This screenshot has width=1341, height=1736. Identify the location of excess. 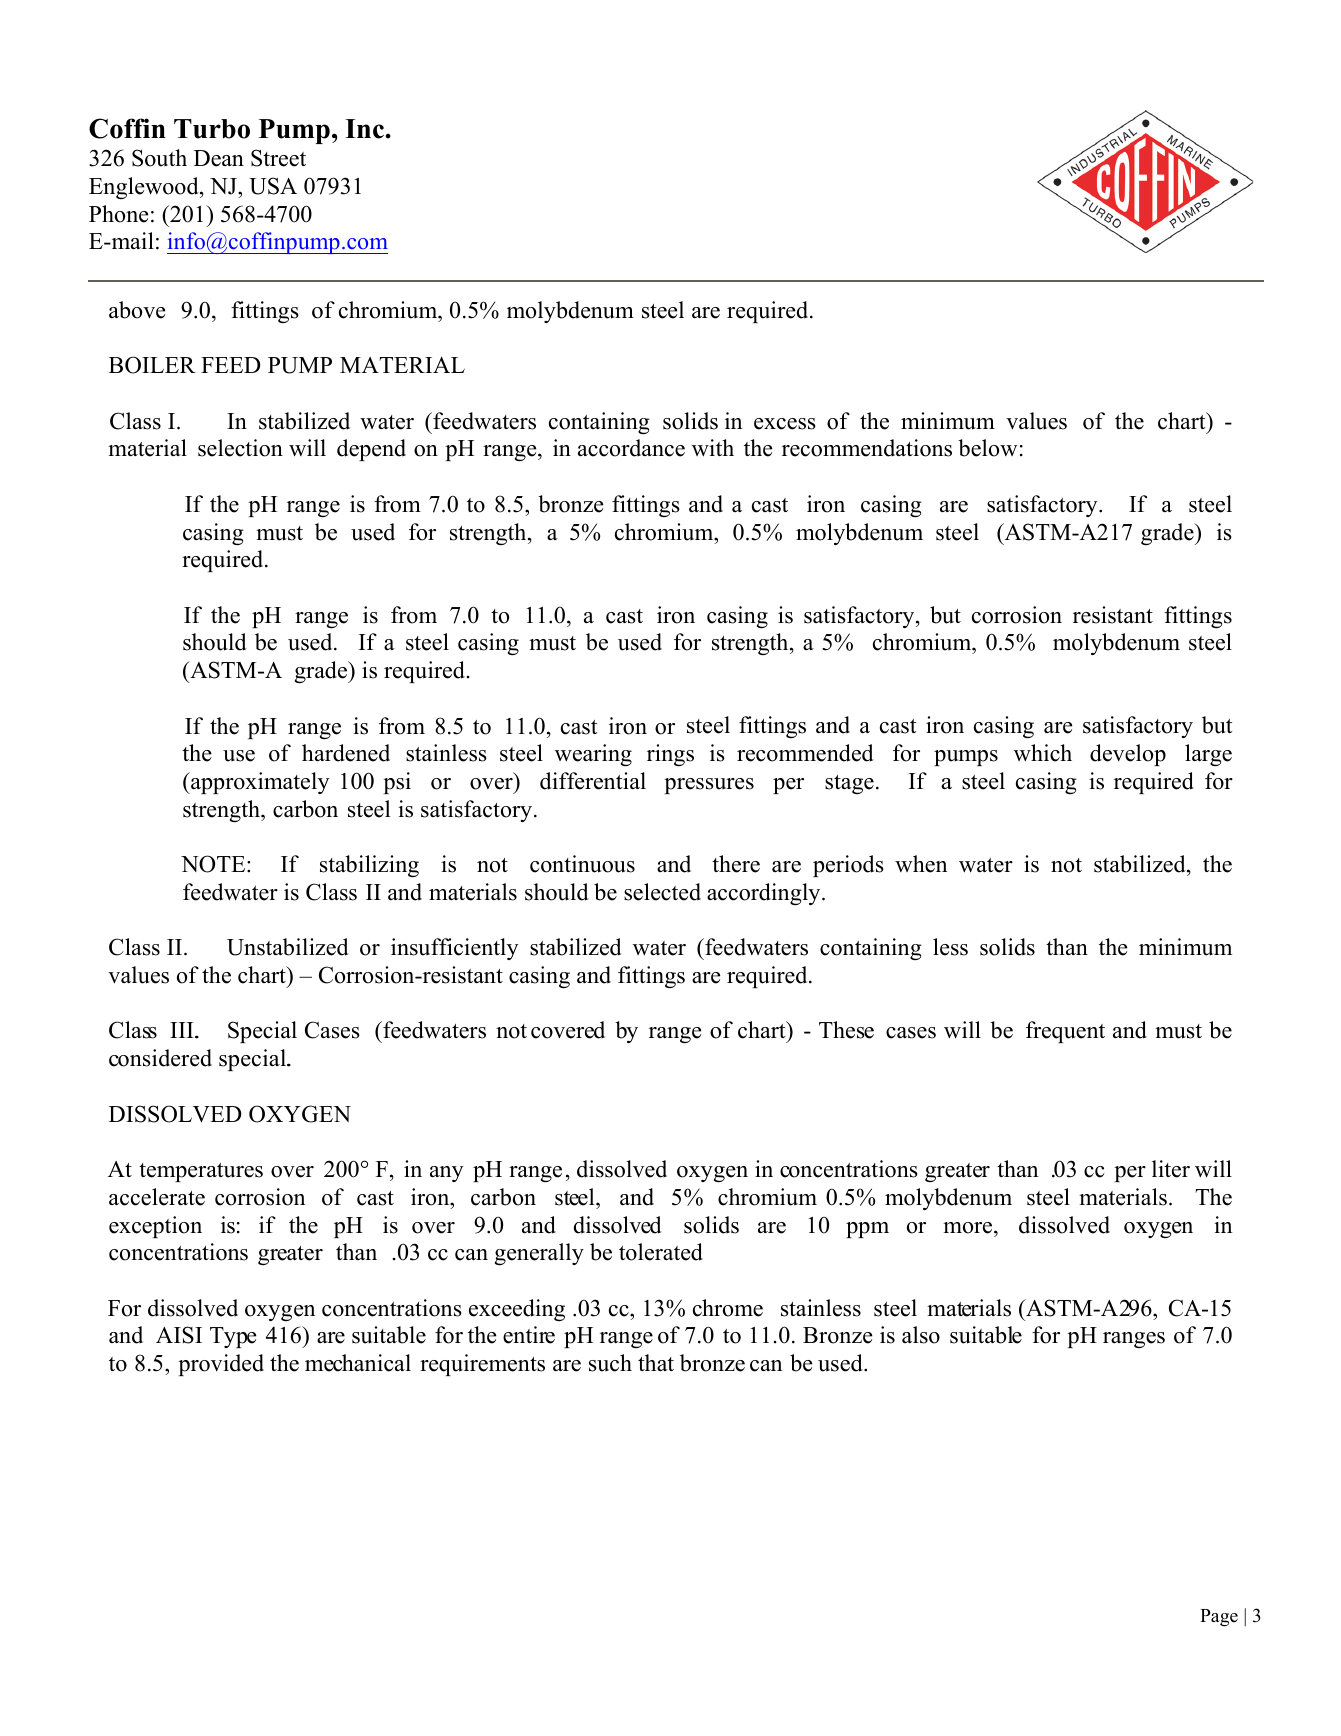
(785, 424).
